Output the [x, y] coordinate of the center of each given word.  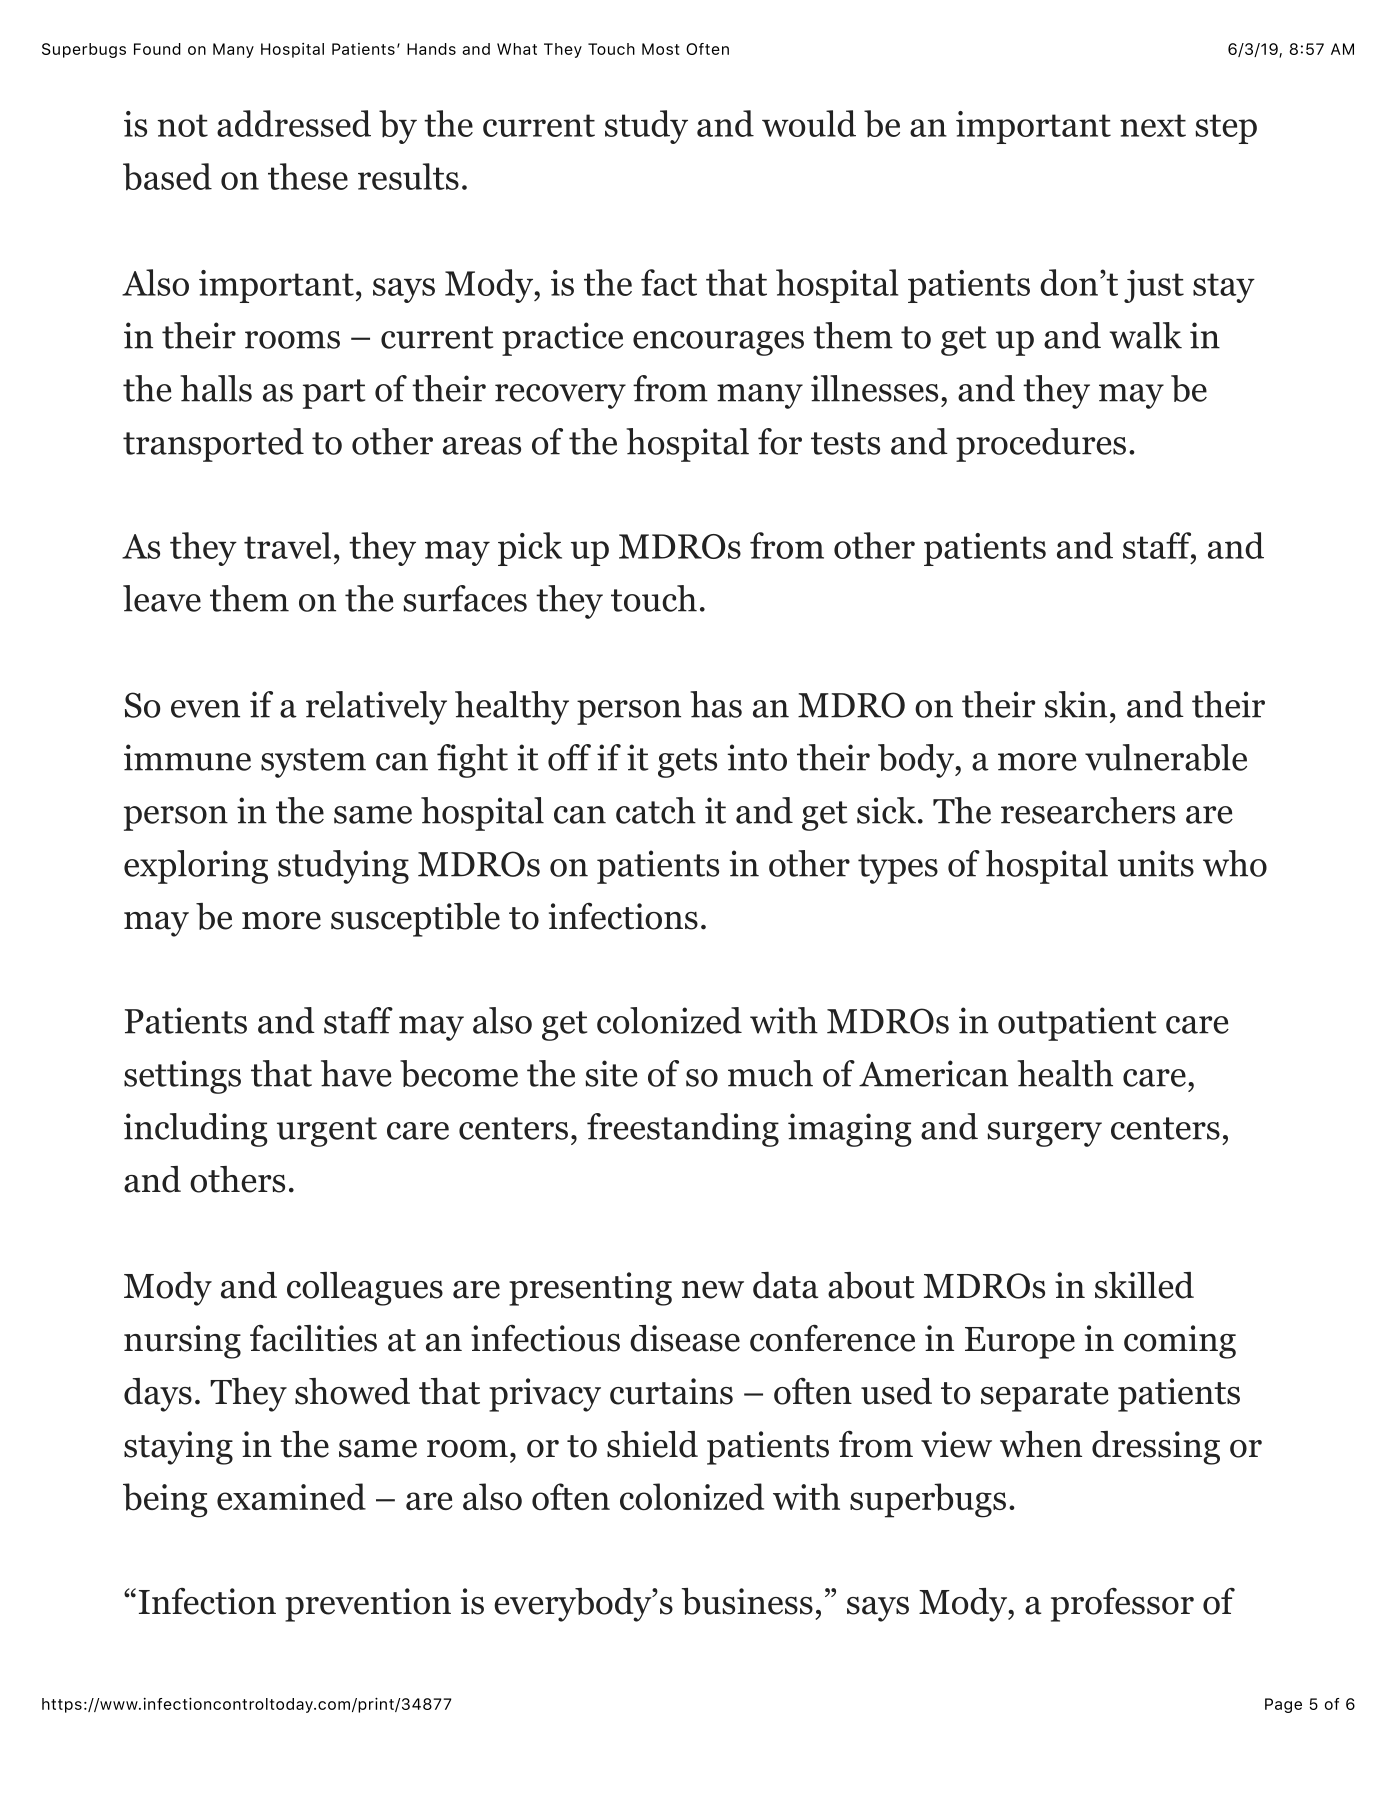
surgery [1044, 1134]
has [716, 704]
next [1153, 125]
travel [287, 545]
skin [1076, 704]
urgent [327, 1132]
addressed [294, 123]
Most [661, 49]
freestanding [683, 1130]
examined [291, 1496]
